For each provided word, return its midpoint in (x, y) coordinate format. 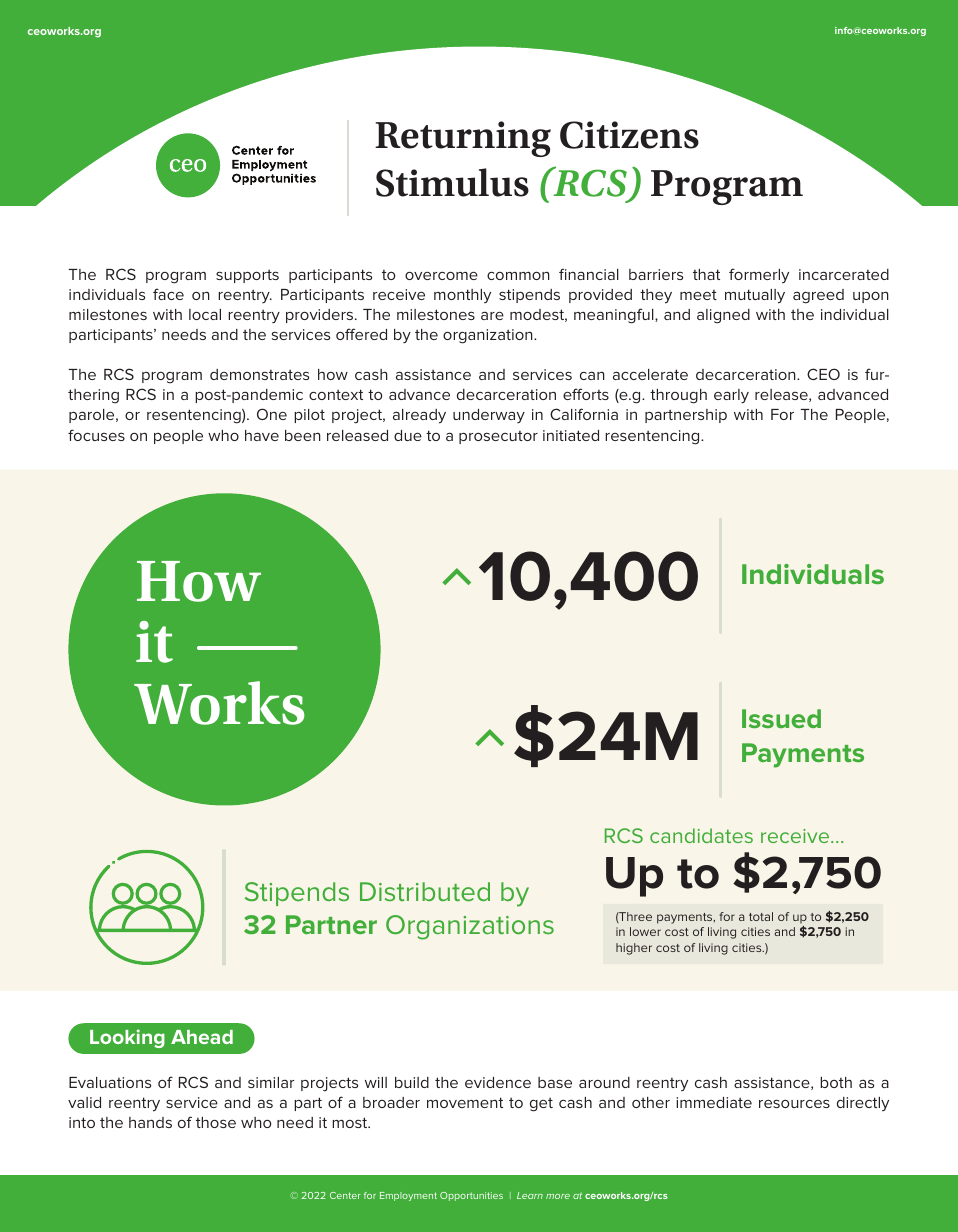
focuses (96, 435)
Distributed (425, 891)
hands (150, 1122)
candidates (701, 835)
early (731, 396)
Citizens (629, 135)
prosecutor (498, 437)
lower (645, 931)
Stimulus (452, 182)
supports (247, 276)
